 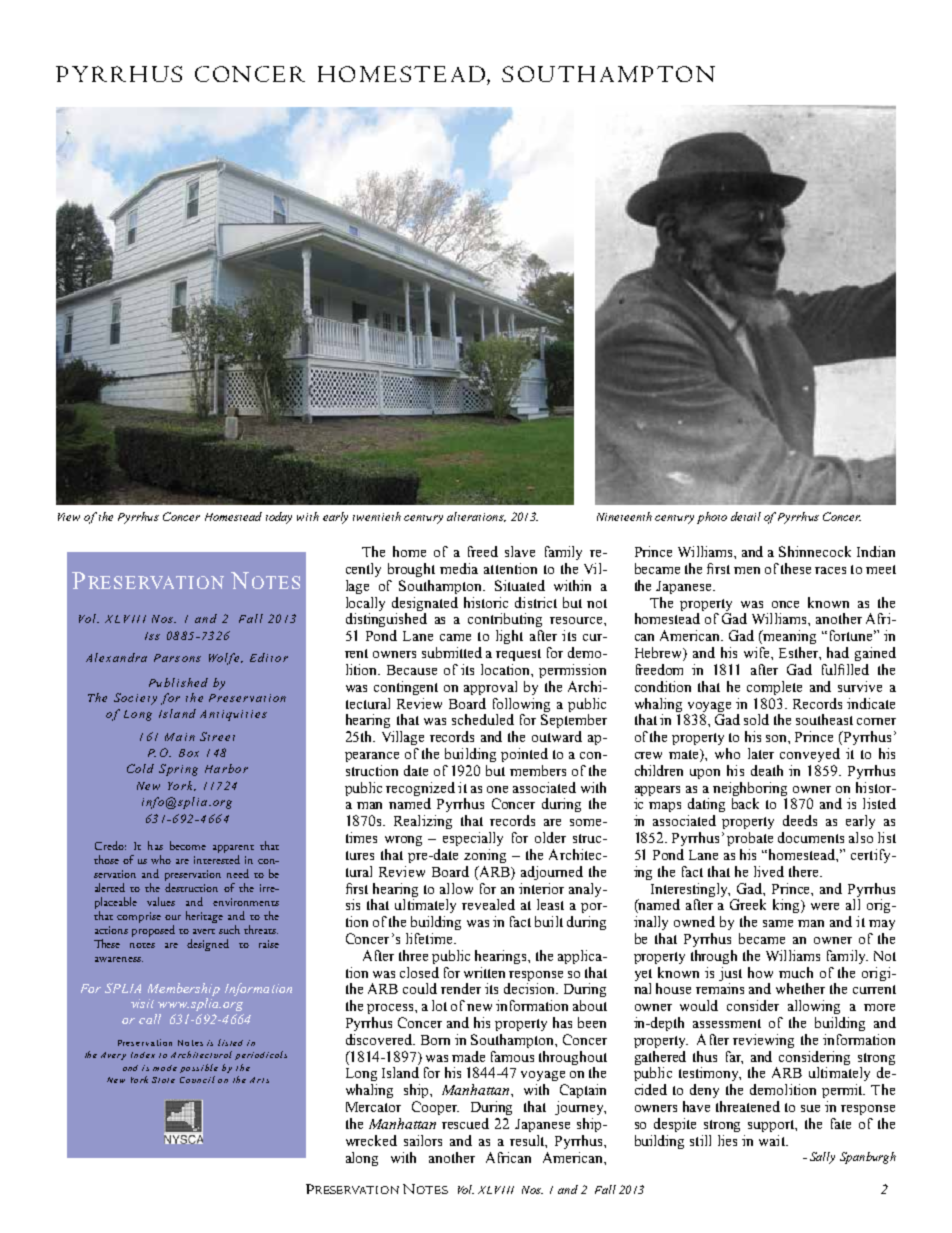 What do you see at coordinates (135, 699) in the screenshot?
I see `Society` at bounding box center [135, 699].
